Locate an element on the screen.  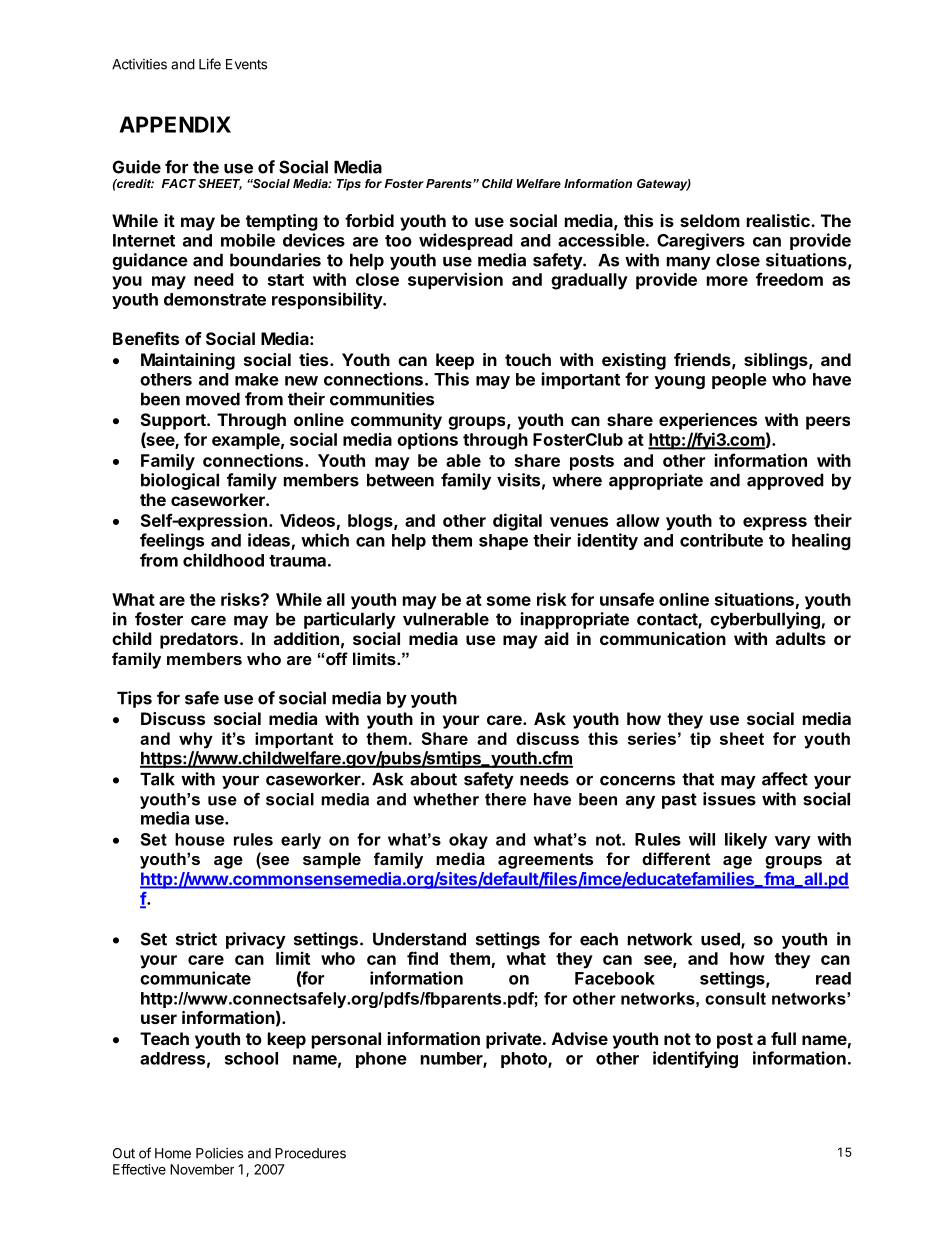
cyberbullying is located at coordinates (765, 620).
